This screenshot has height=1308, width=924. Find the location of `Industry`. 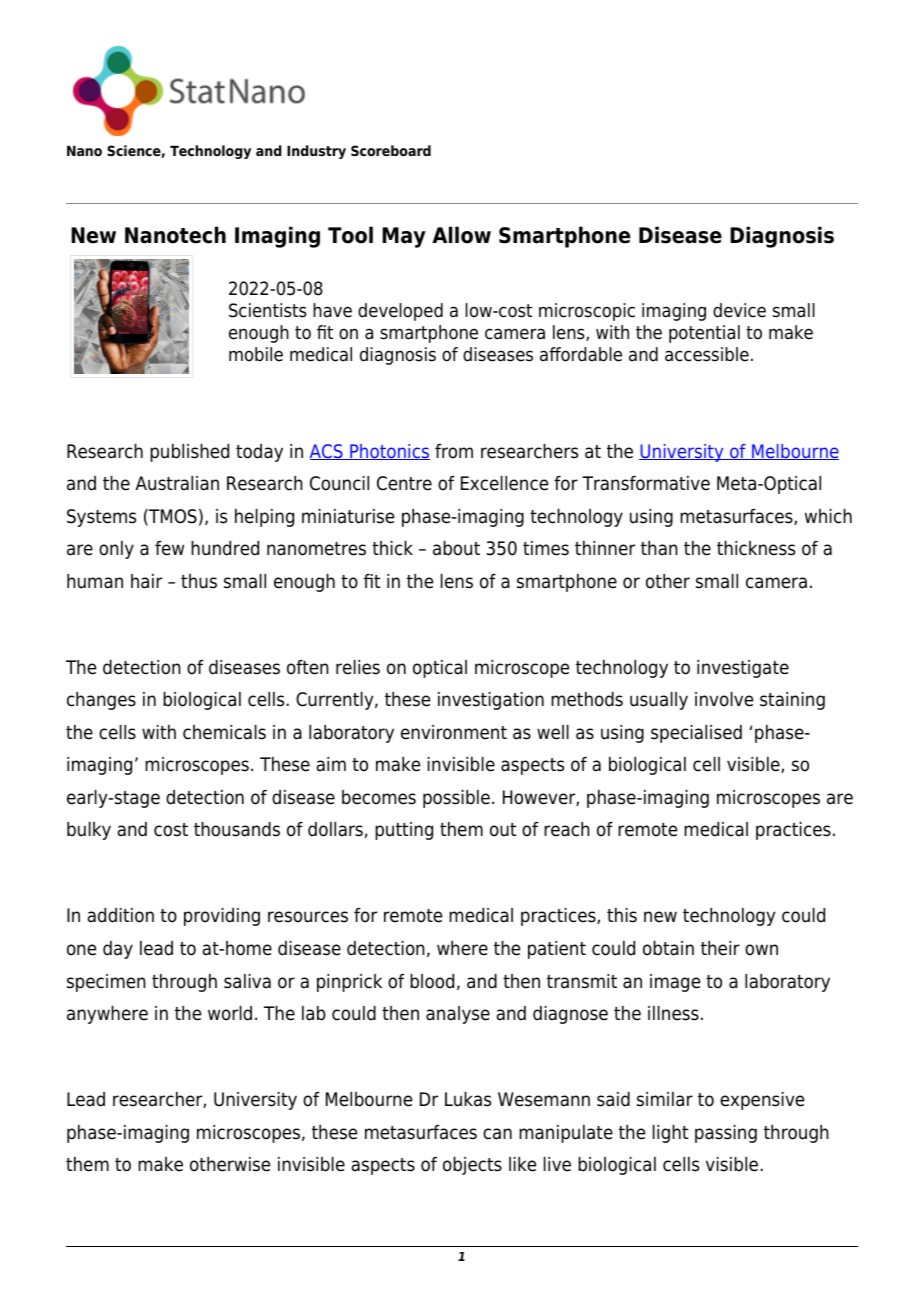

Industry is located at coordinates (316, 152).
